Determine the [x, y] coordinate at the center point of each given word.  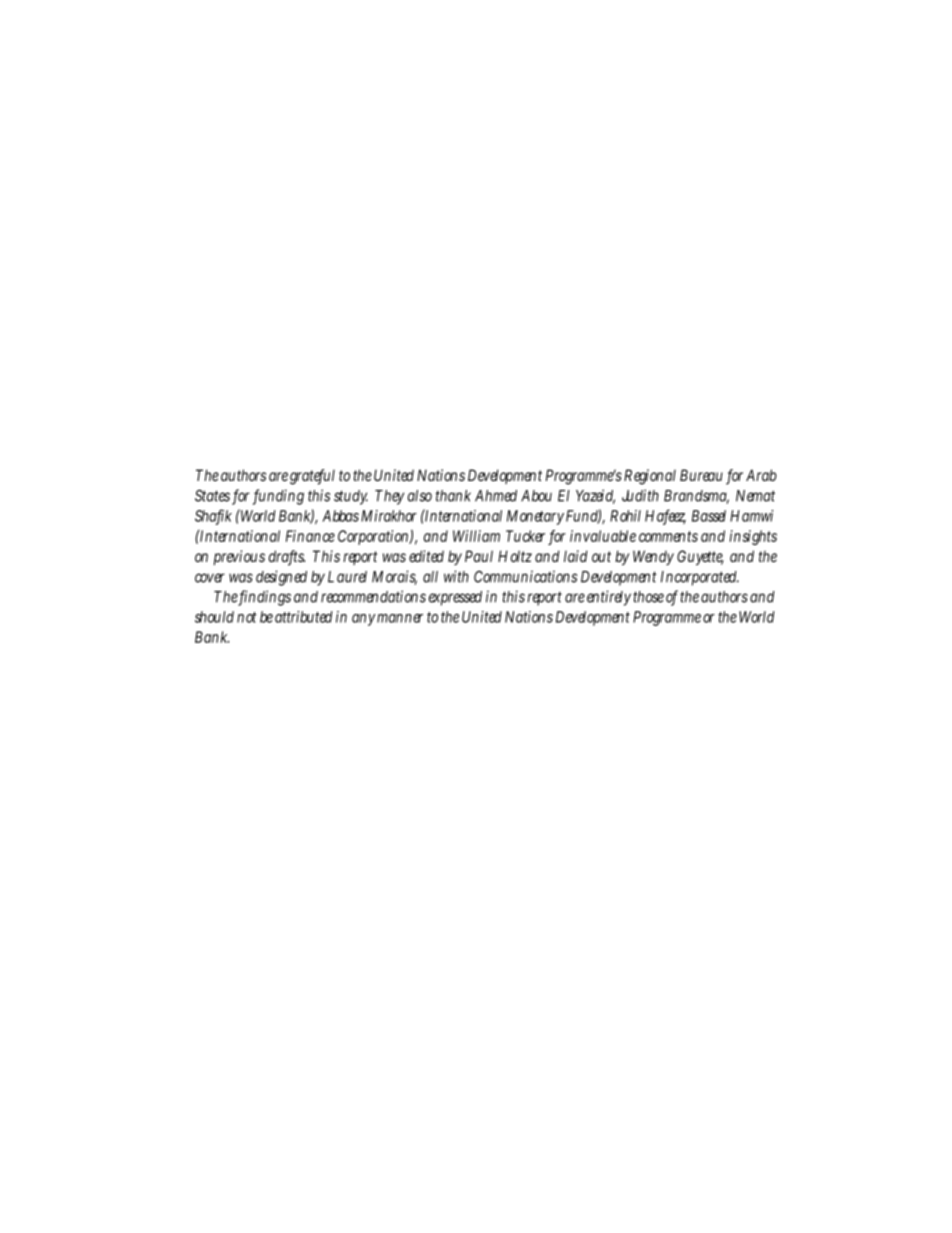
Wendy [653, 557]
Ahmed [496, 496]
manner [400, 618]
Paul [479, 556]
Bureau [701, 475]
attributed [304, 617]
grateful [312, 477]
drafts [287, 557]
